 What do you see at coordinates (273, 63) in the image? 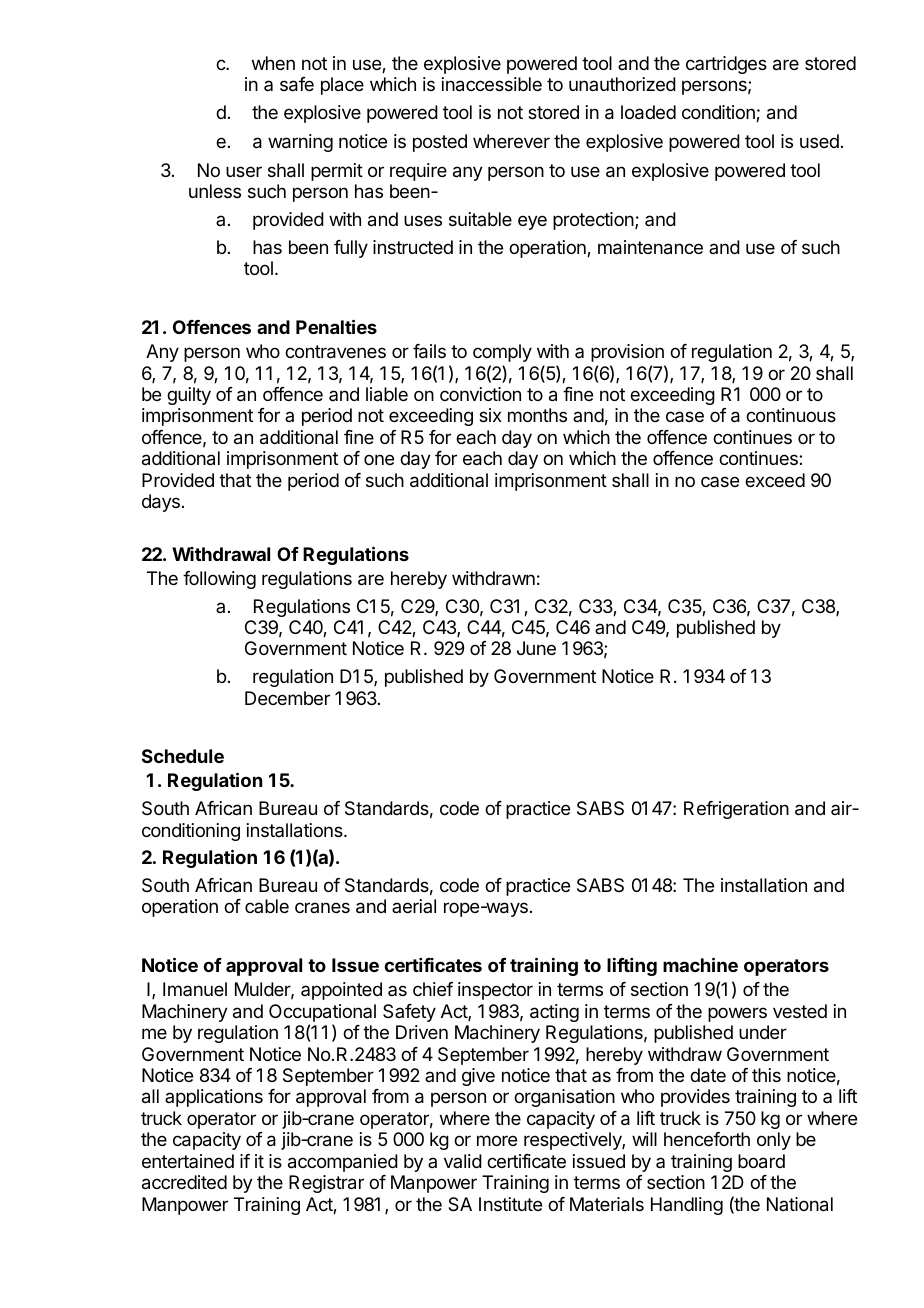
I see `when` at bounding box center [273, 63].
